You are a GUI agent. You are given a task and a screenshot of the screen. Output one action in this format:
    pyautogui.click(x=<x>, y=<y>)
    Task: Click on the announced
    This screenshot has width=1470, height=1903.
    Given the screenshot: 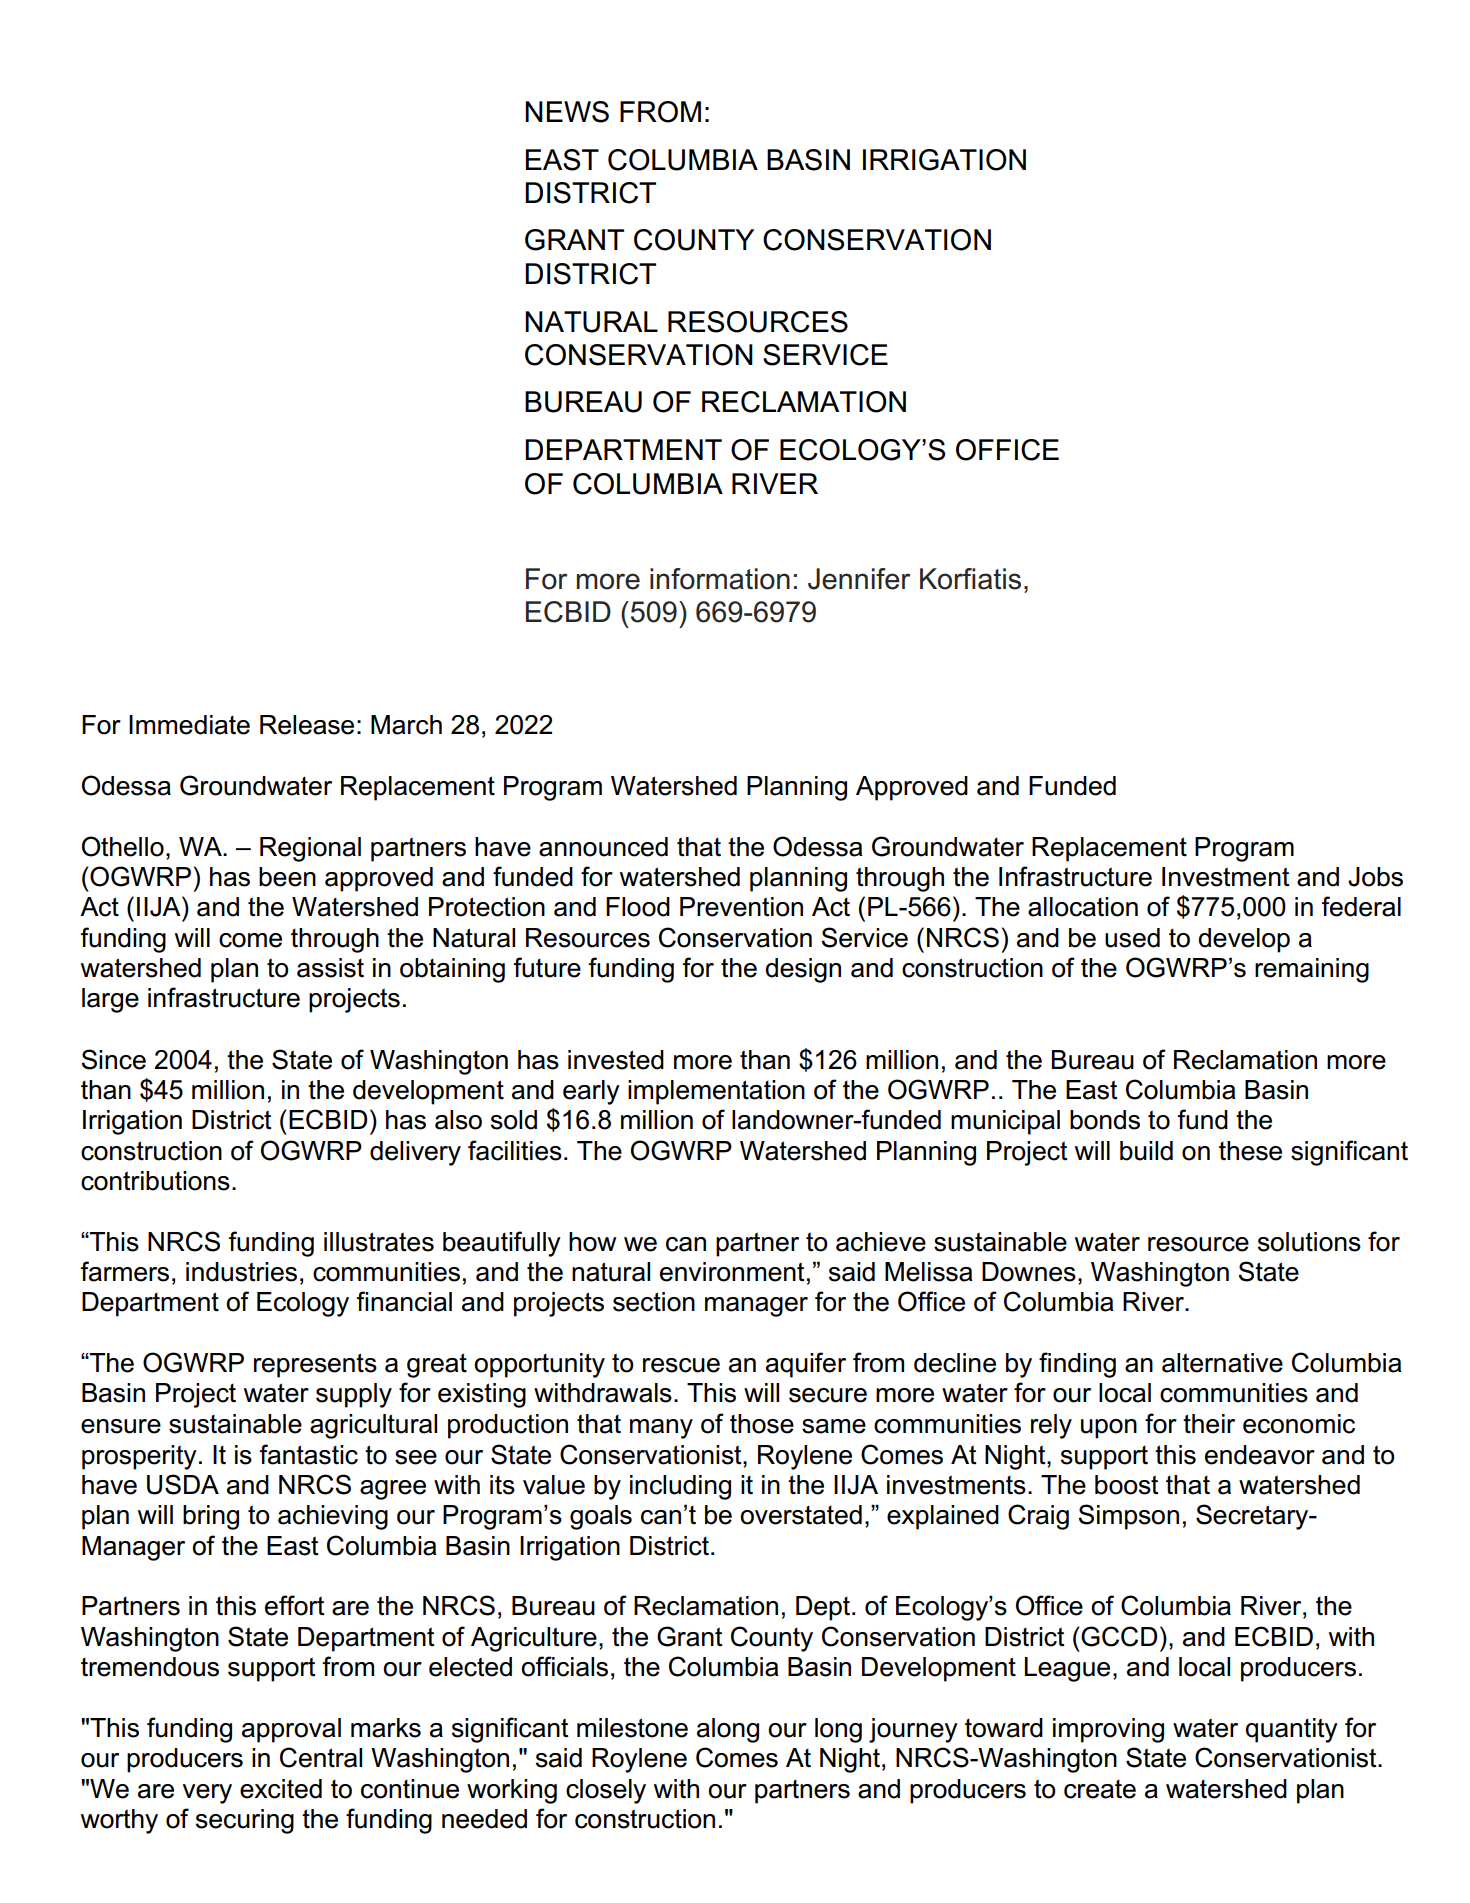 What is the action you would take?
    pyautogui.click(x=603, y=847)
